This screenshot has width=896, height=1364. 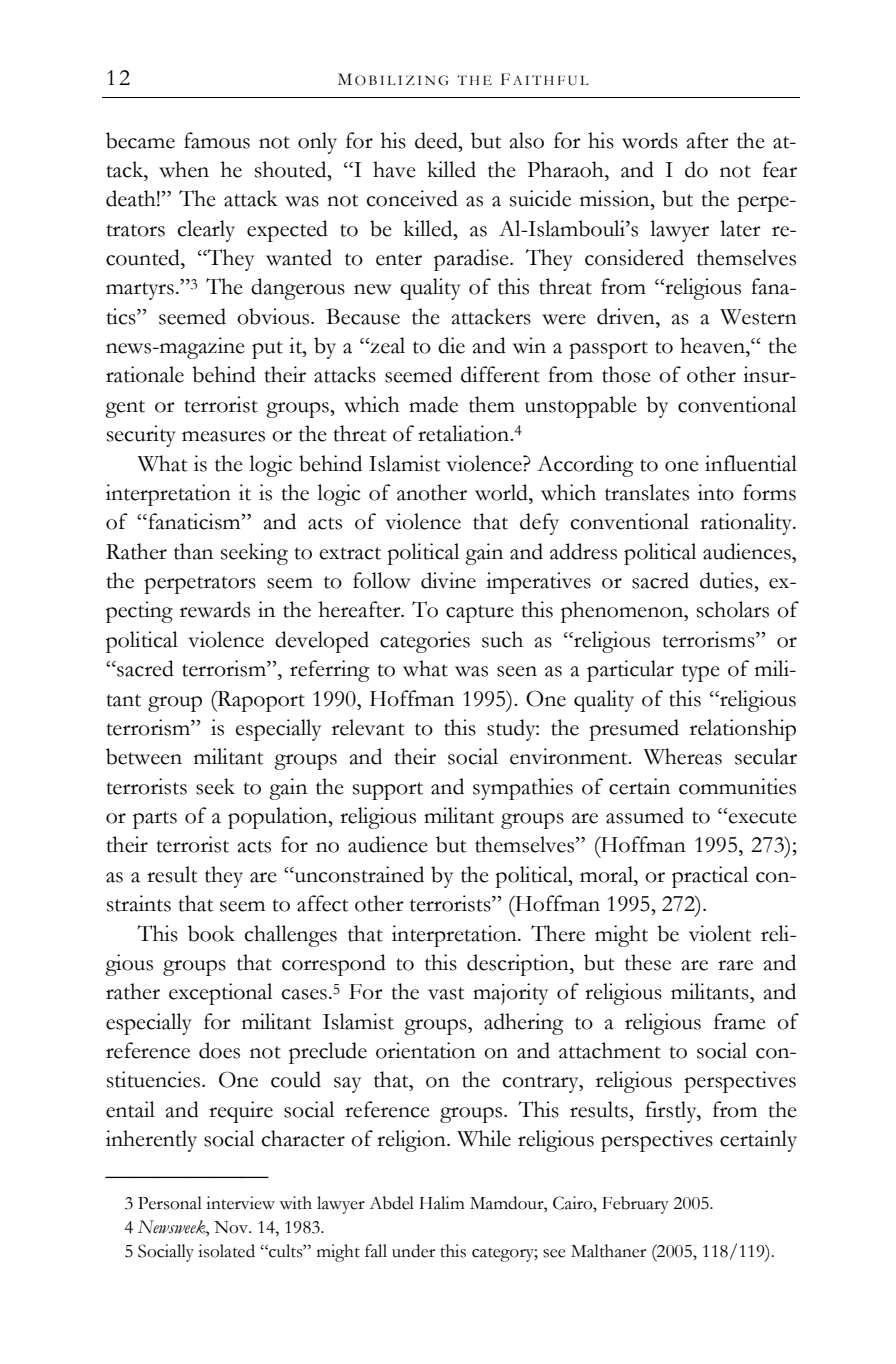 What do you see at coordinates (223, 436) in the screenshot?
I see `measures` at bounding box center [223, 436].
